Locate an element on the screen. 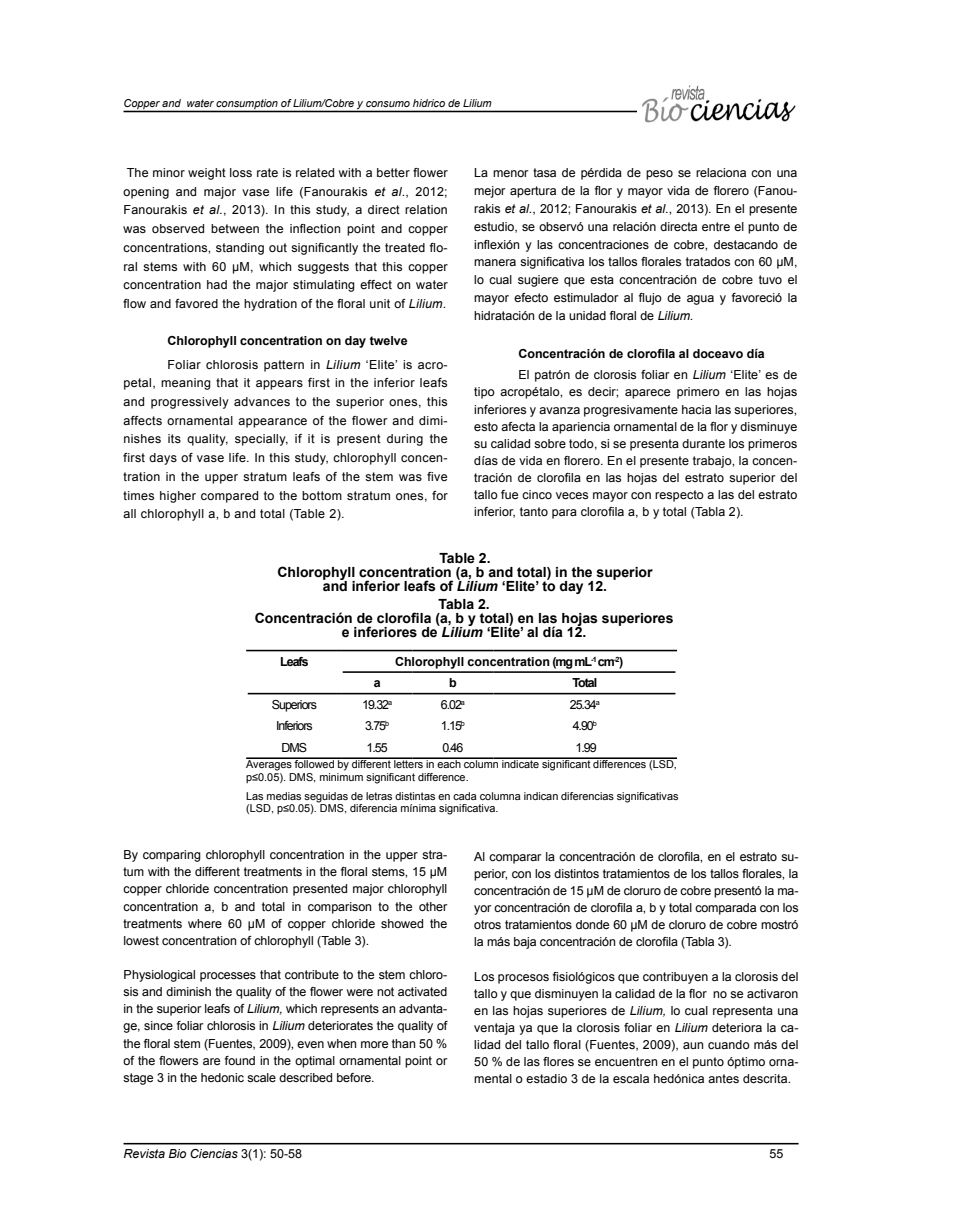 The width and height of the screenshot is (953, 1232). indicate is located at coordinates (520, 763).
